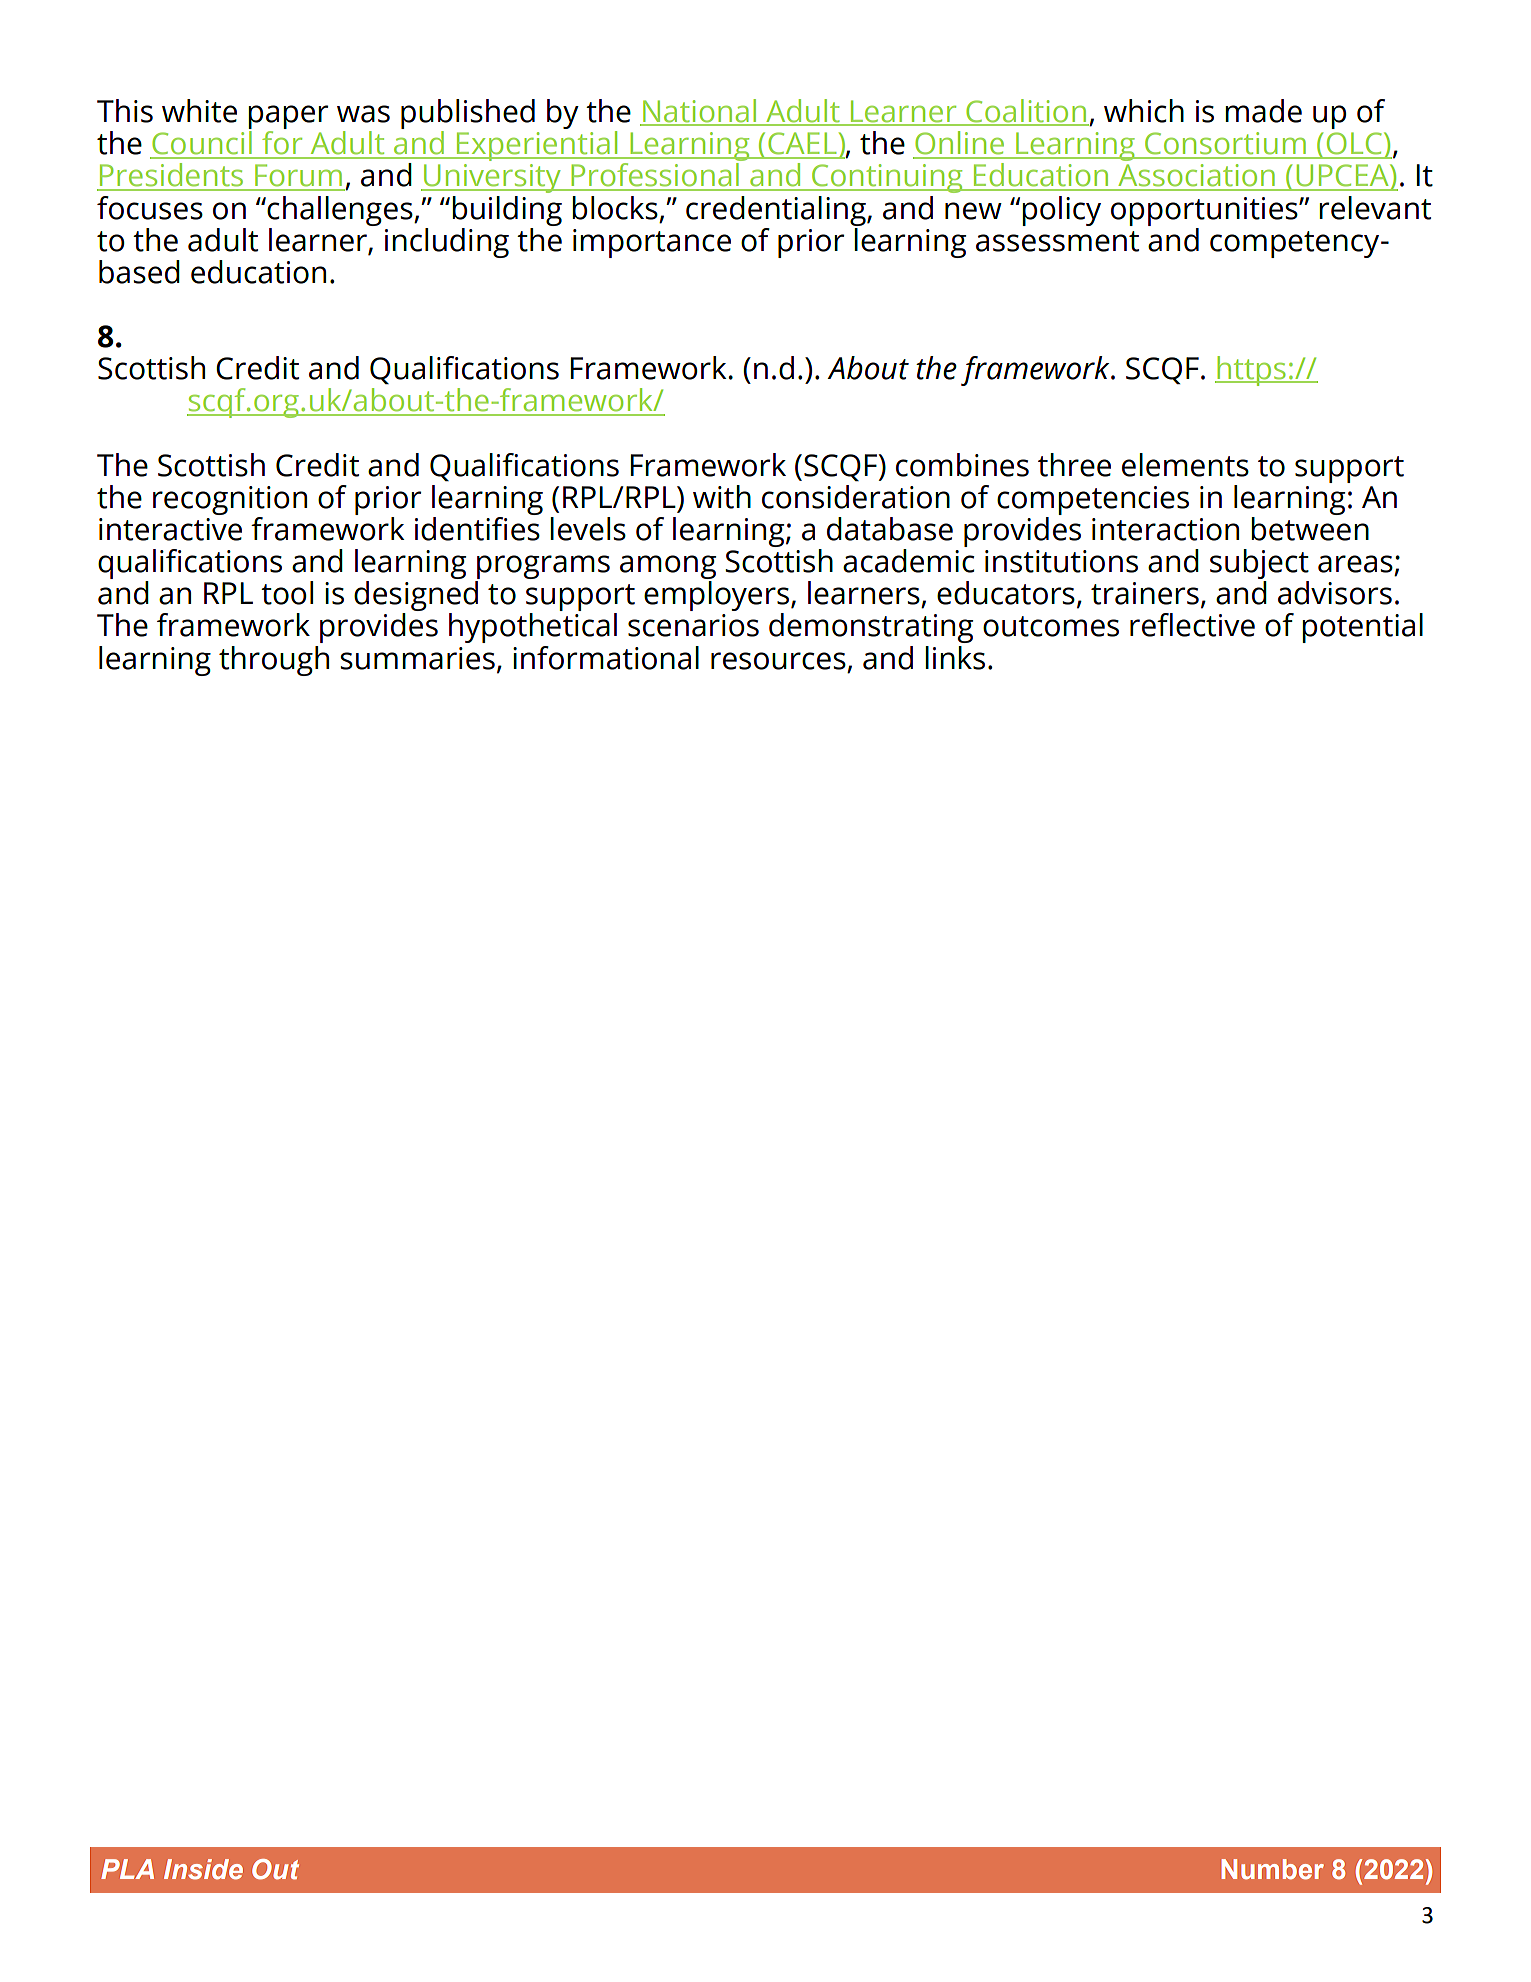  I want to click on tool, so click(287, 593).
